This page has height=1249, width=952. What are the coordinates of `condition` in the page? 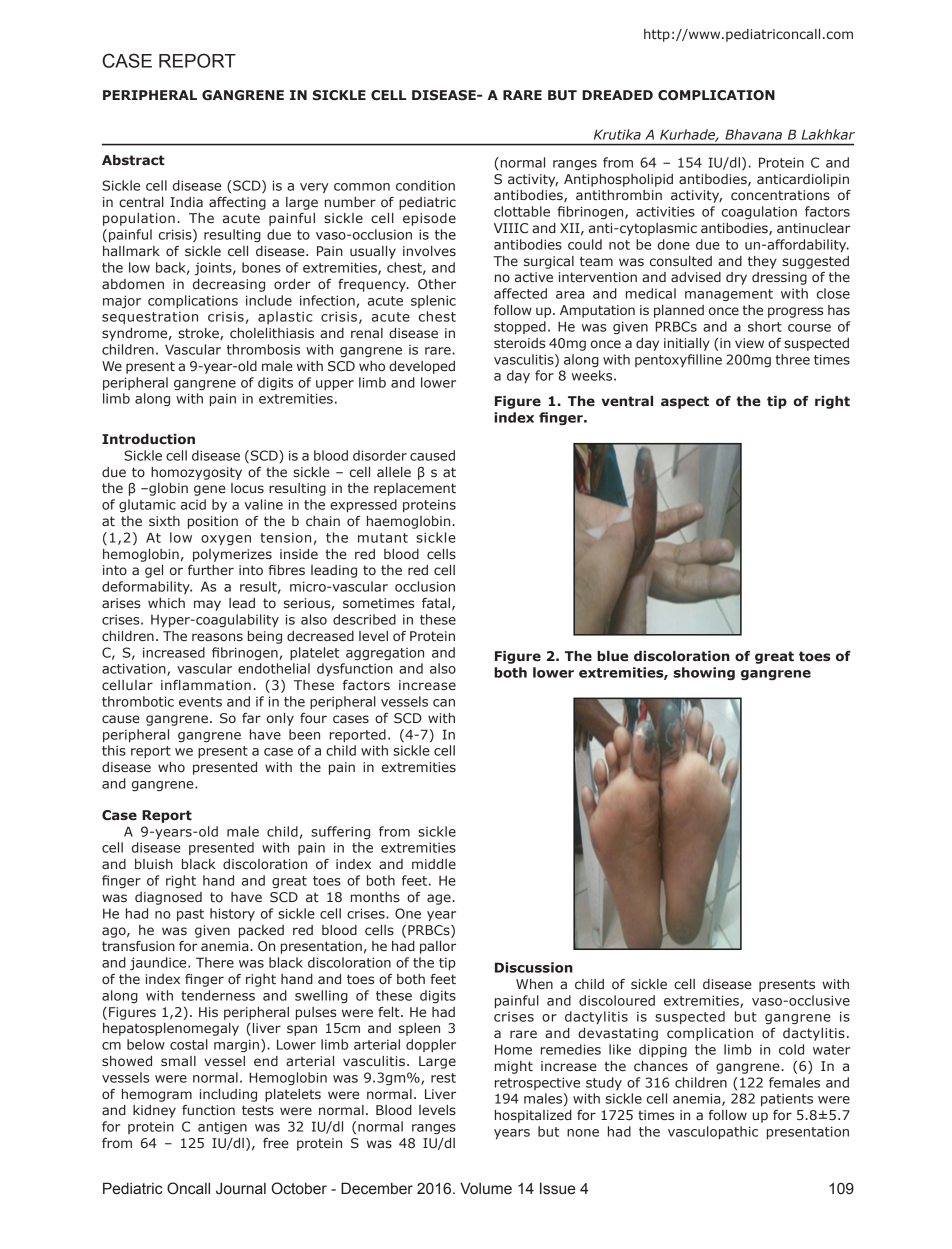 It's located at (425, 185).
